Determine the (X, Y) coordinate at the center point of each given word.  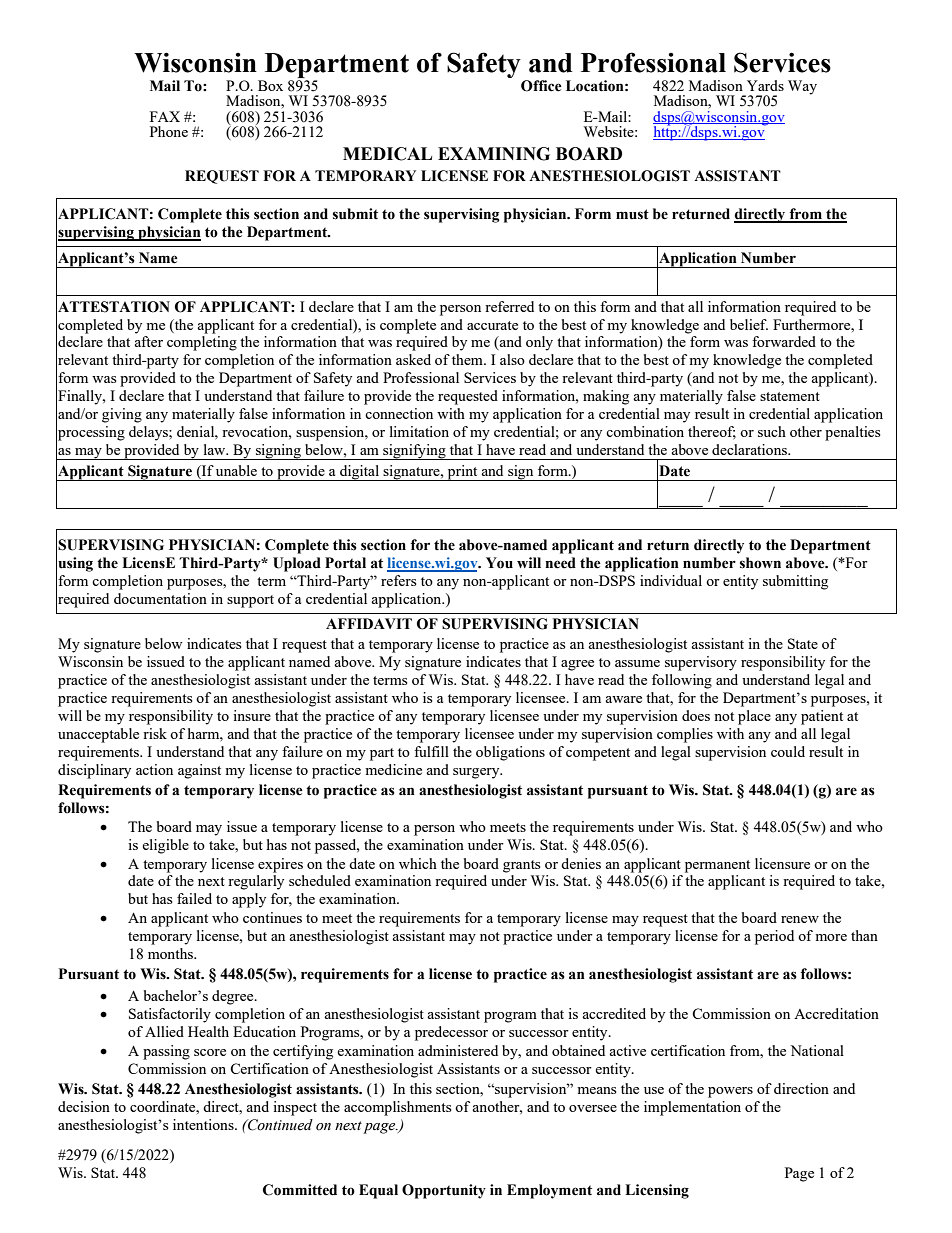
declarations (751, 449)
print (462, 473)
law (216, 449)
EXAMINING (494, 154)
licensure (782, 863)
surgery (477, 773)
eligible (165, 846)
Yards (765, 85)
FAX (165, 116)
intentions (204, 1124)
